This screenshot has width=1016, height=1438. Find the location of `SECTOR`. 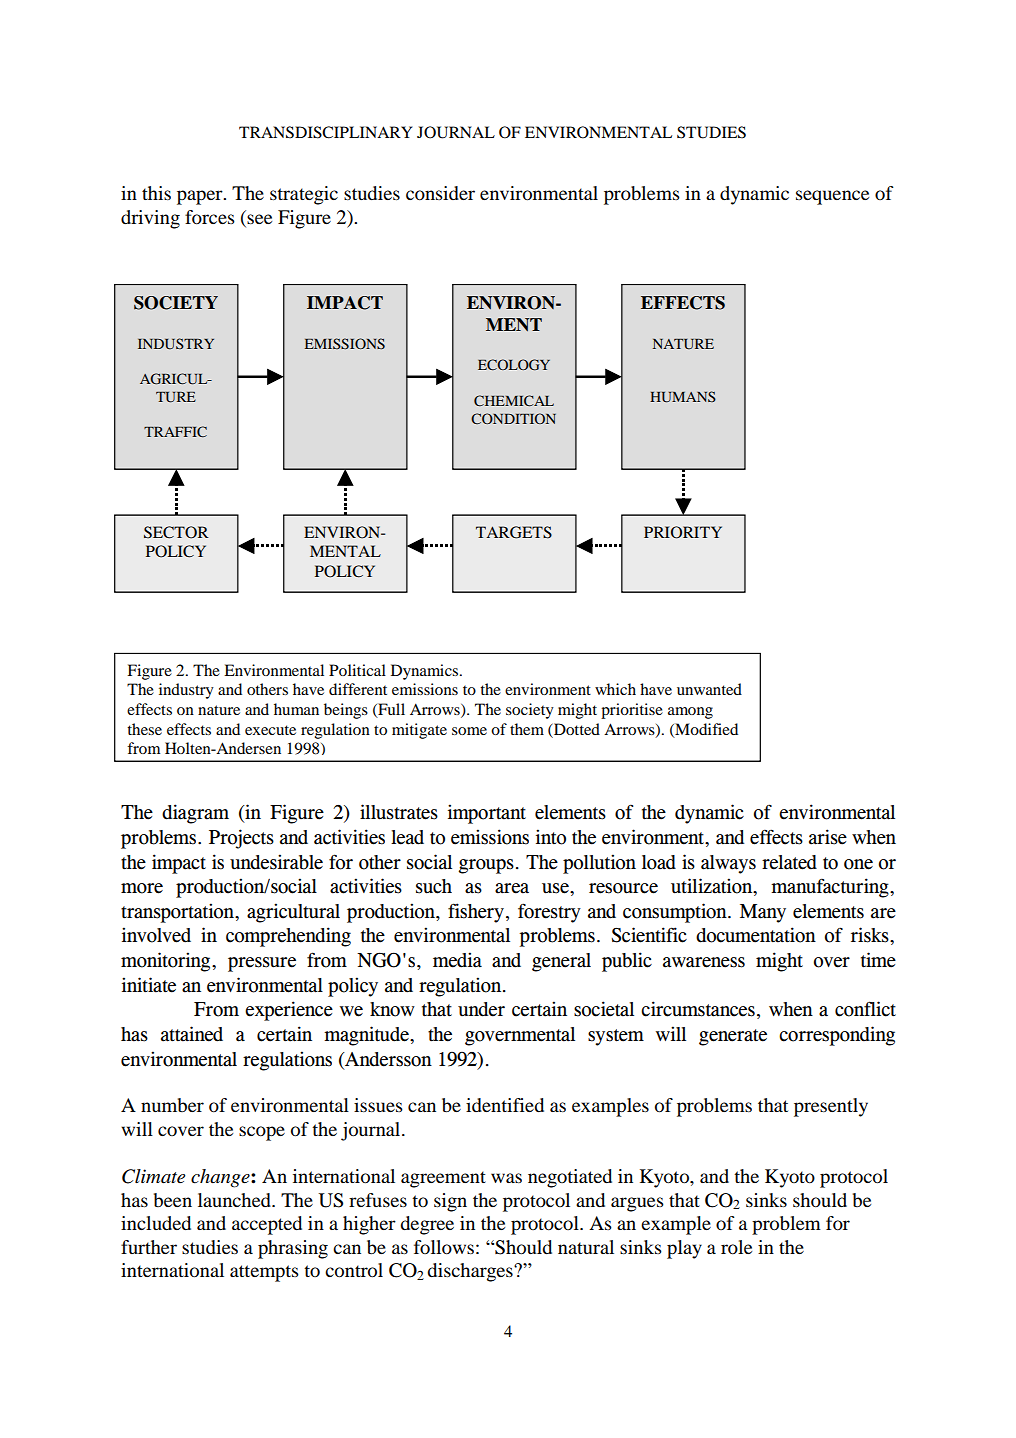

SECTOR is located at coordinates (176, 532).
